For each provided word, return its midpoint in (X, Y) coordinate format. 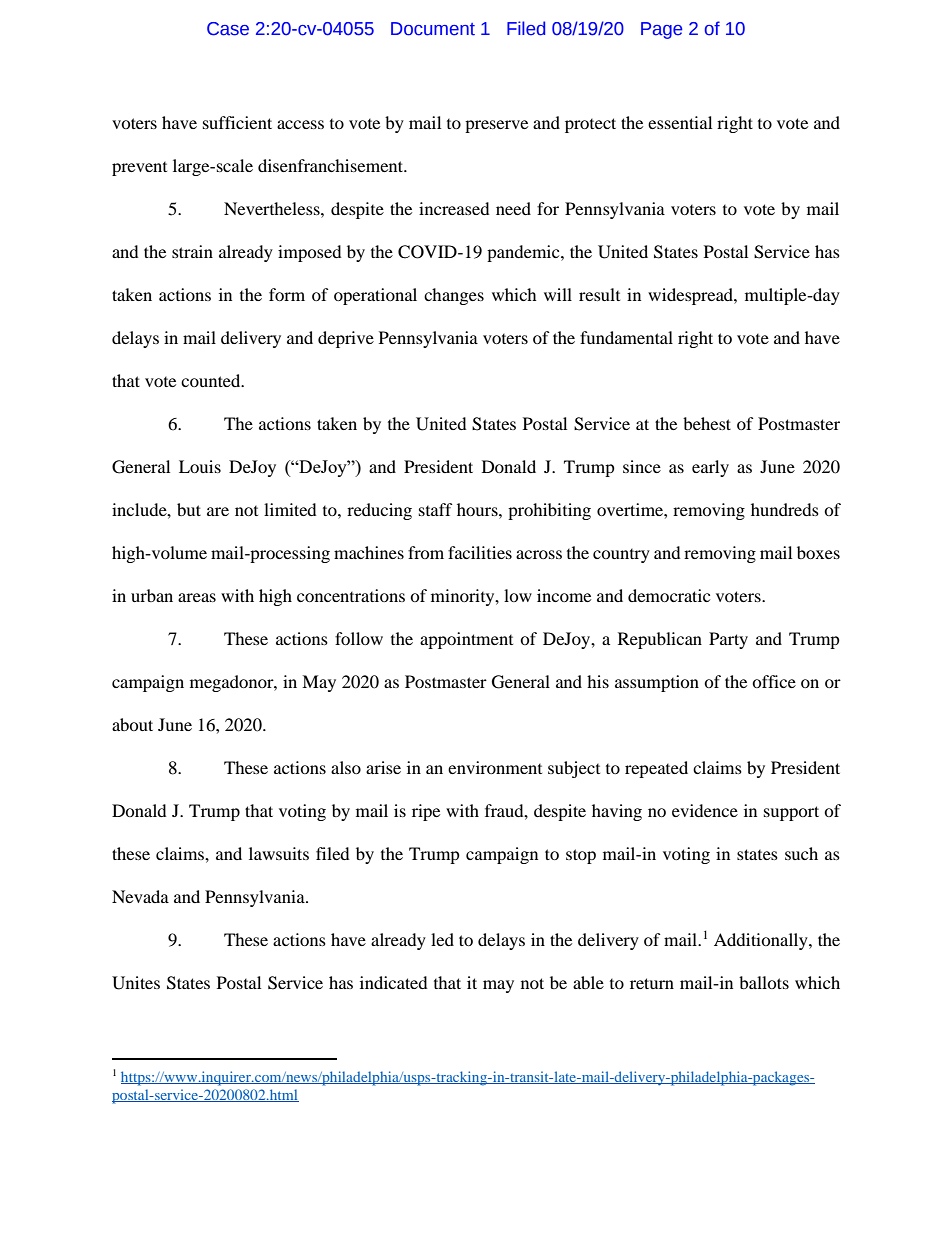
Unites (136, 983)
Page (661, 30)
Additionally (762, 941)
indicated (394, 982)
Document (433, 29)
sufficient (237, 122)
